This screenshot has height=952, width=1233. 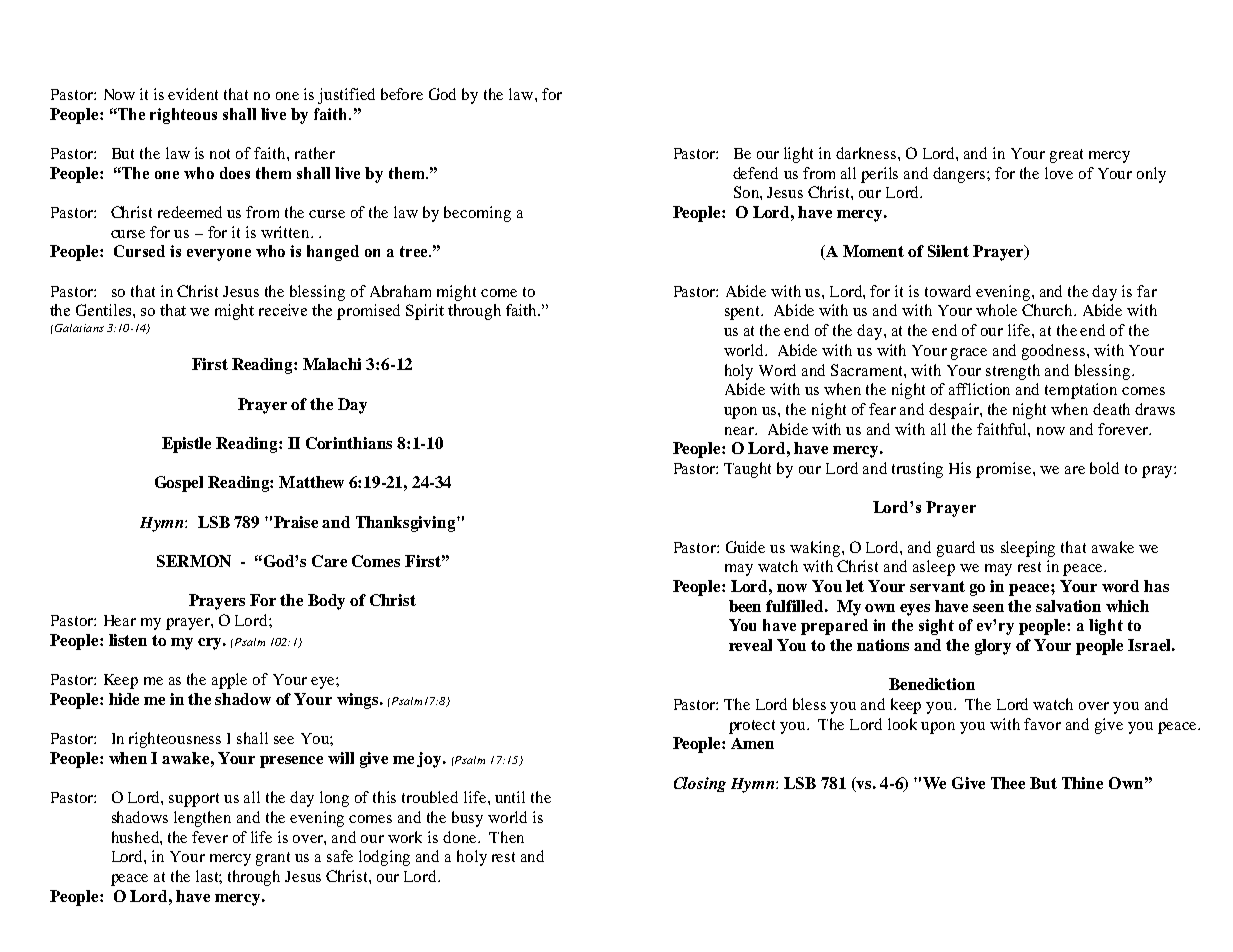 I want to click on apple, so click(x=229, y=681).
